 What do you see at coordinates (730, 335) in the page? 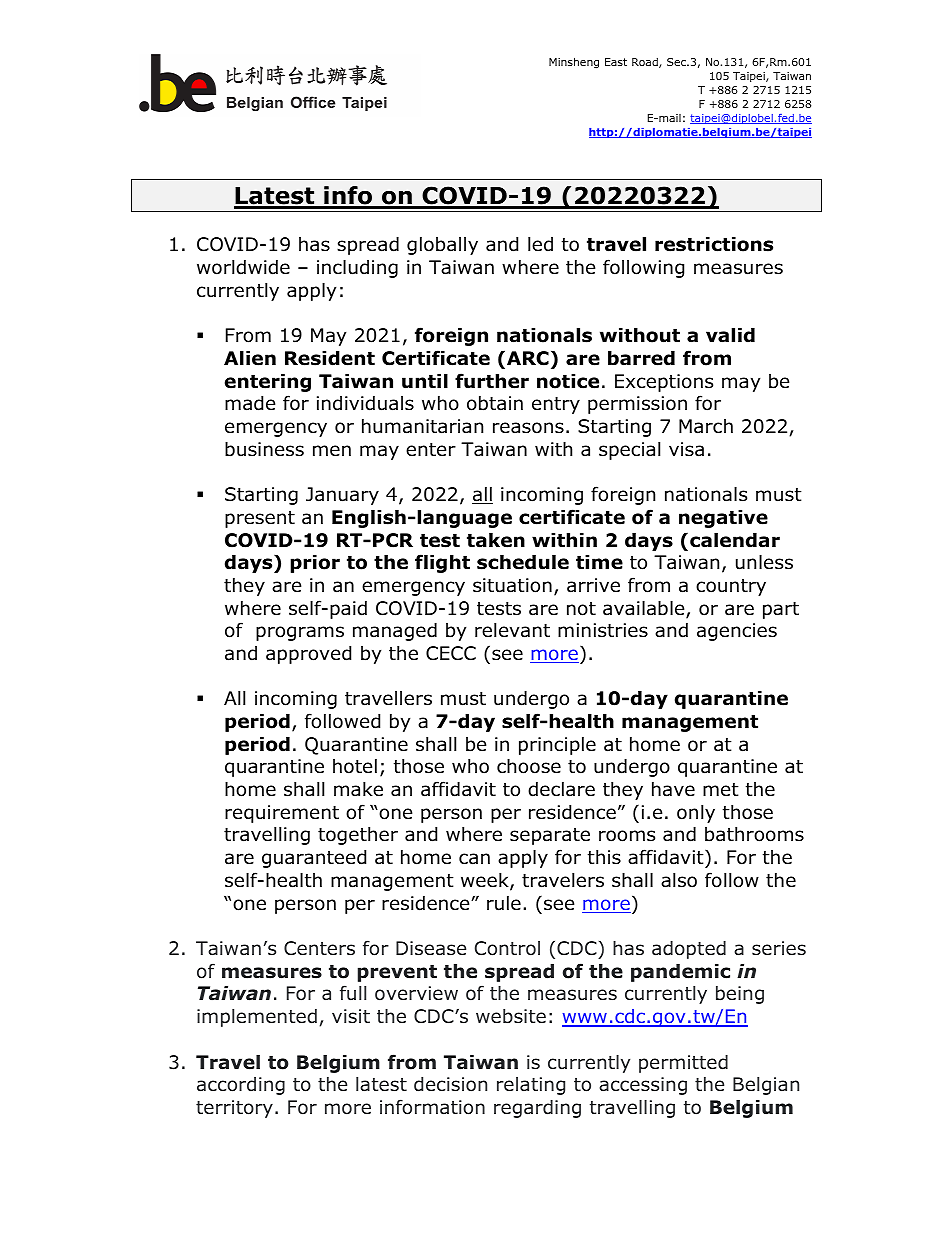
I see `valid` at bounding box center [730, 335].
